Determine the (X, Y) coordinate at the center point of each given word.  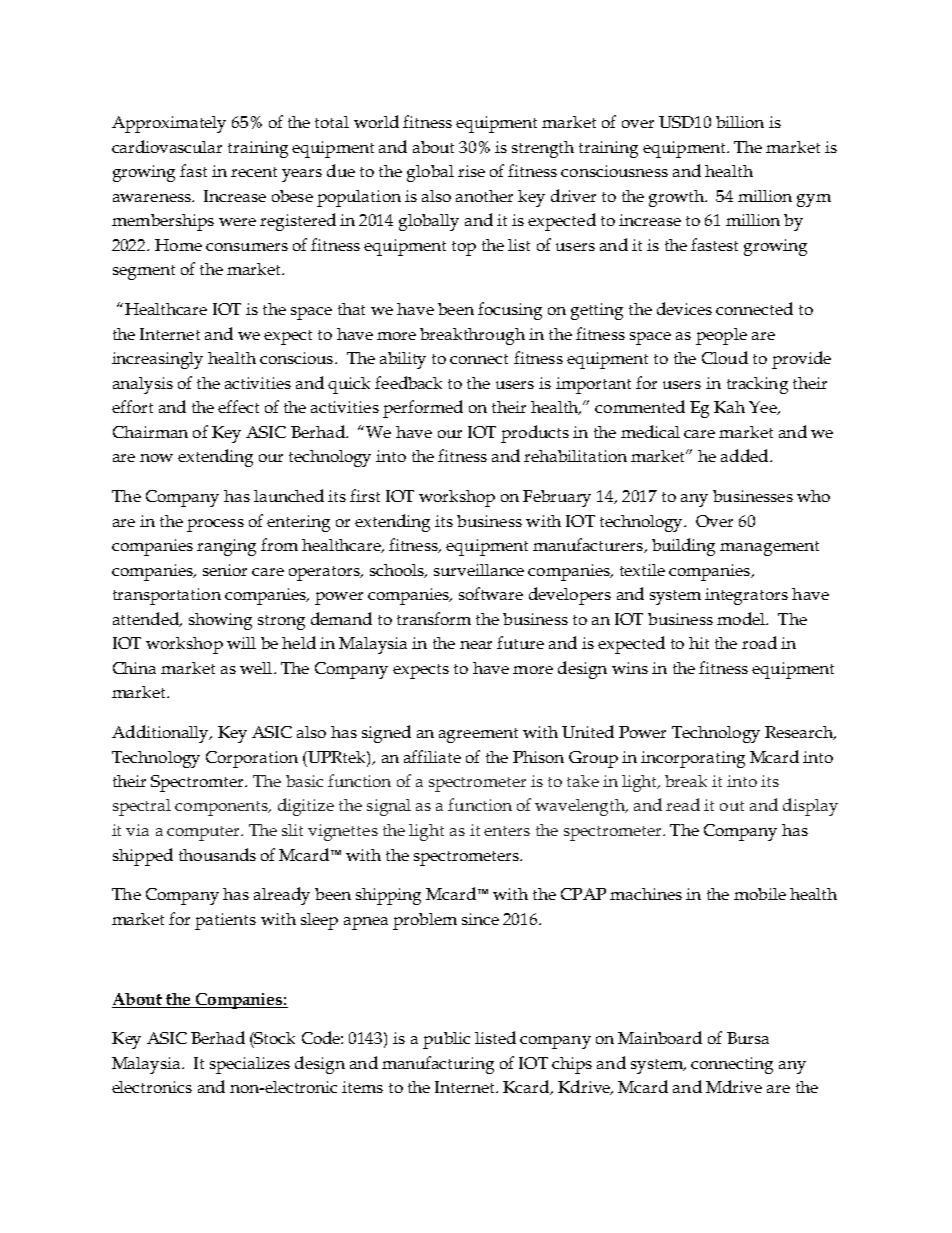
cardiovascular (167, 146)
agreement (478, 735)
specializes (250, 1065)
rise (471, 171)
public (446, 1040)
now (156, 458)
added (746, 455)
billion (740, 122)
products (535, 434)
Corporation (252, 759)
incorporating (693, 759)
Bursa (748, 1038)
